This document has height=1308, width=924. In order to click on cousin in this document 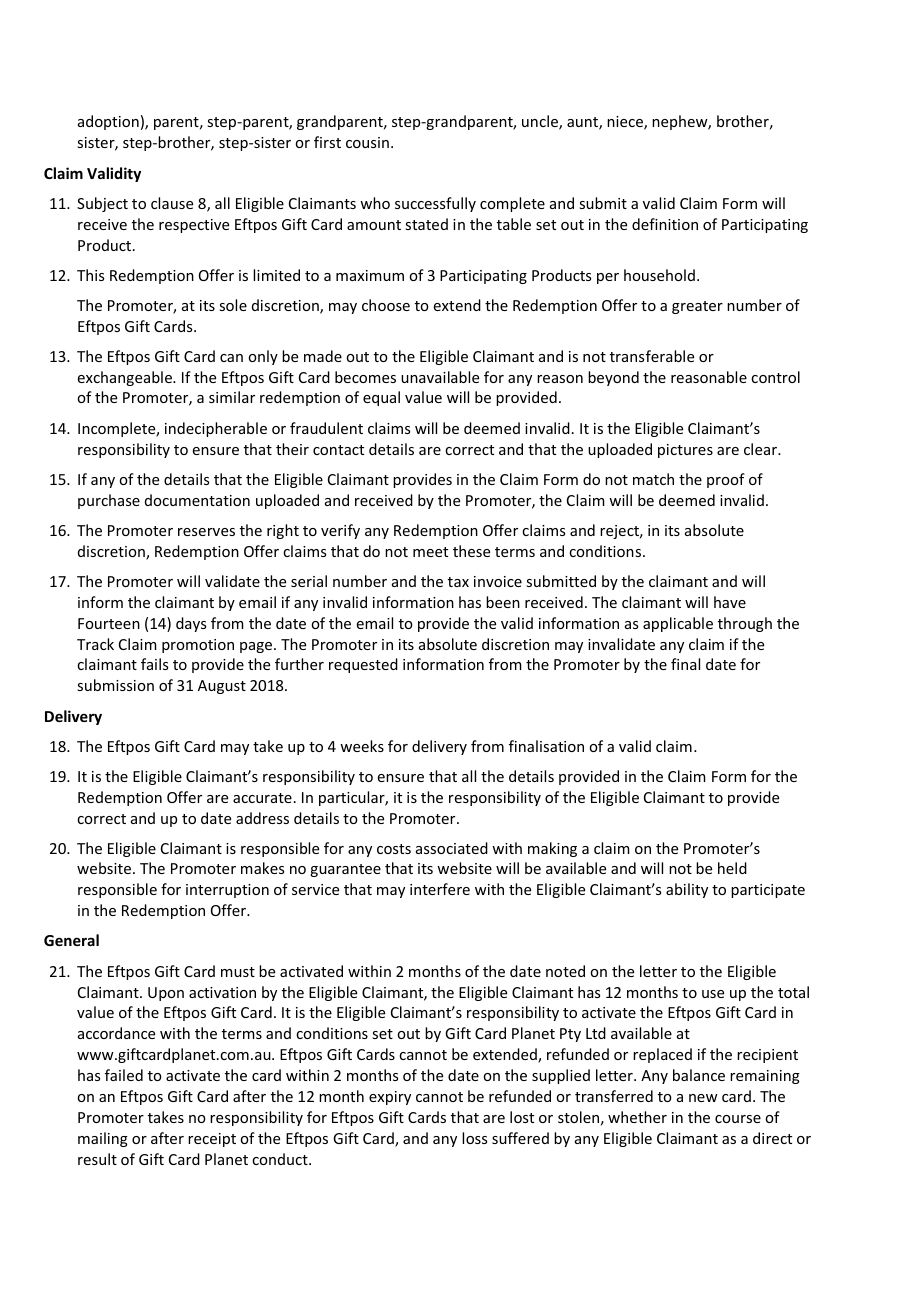, I will do `click(367, 142)`.
